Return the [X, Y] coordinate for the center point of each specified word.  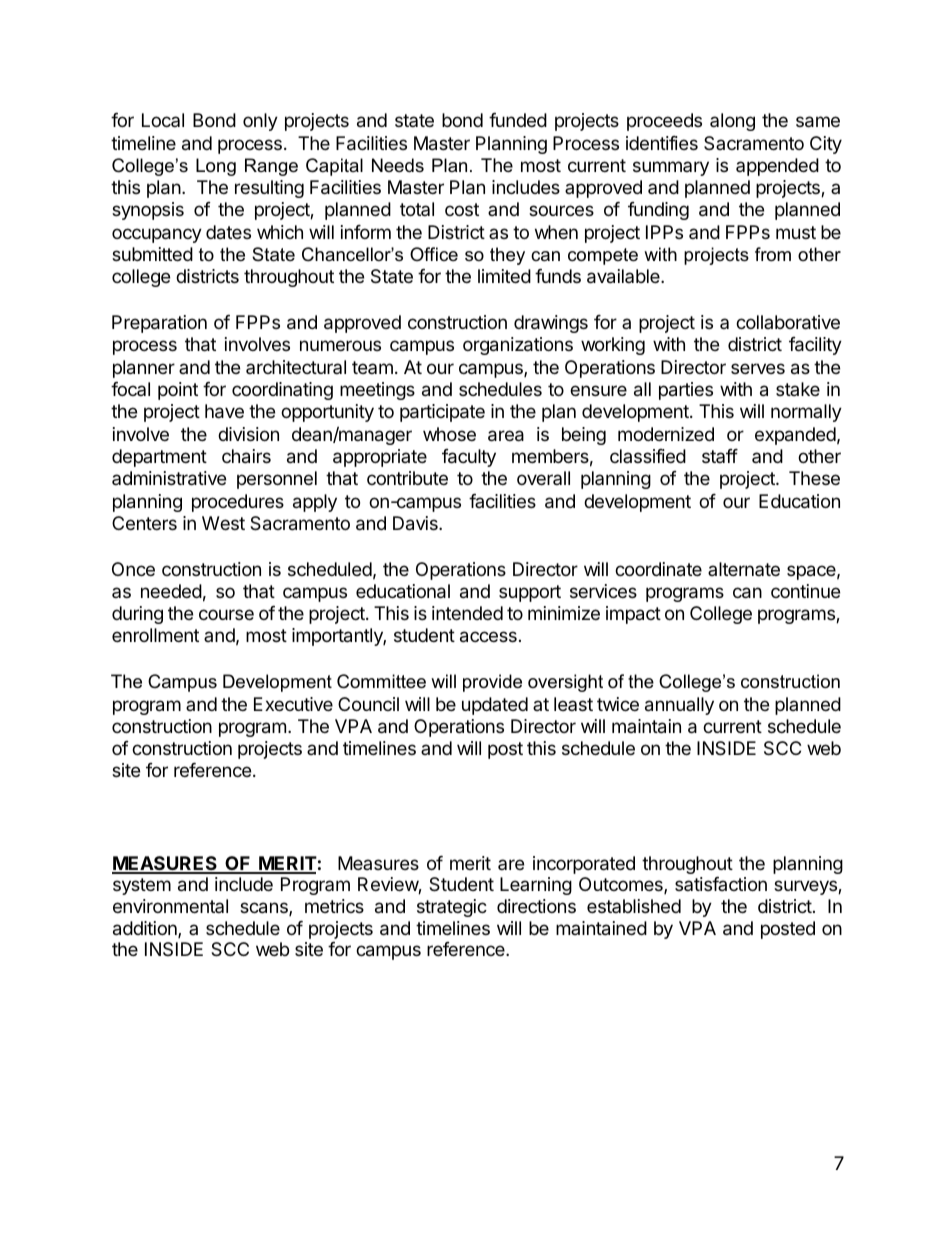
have [224, 411]
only [260, 122]
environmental [170, 906]
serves [758, 368]
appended [777, 167]
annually [679, 706]
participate [442, 413]
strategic [452, 908]
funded [518, 120]
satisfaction [721, 884]
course [226, 614]
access [488, 637]
